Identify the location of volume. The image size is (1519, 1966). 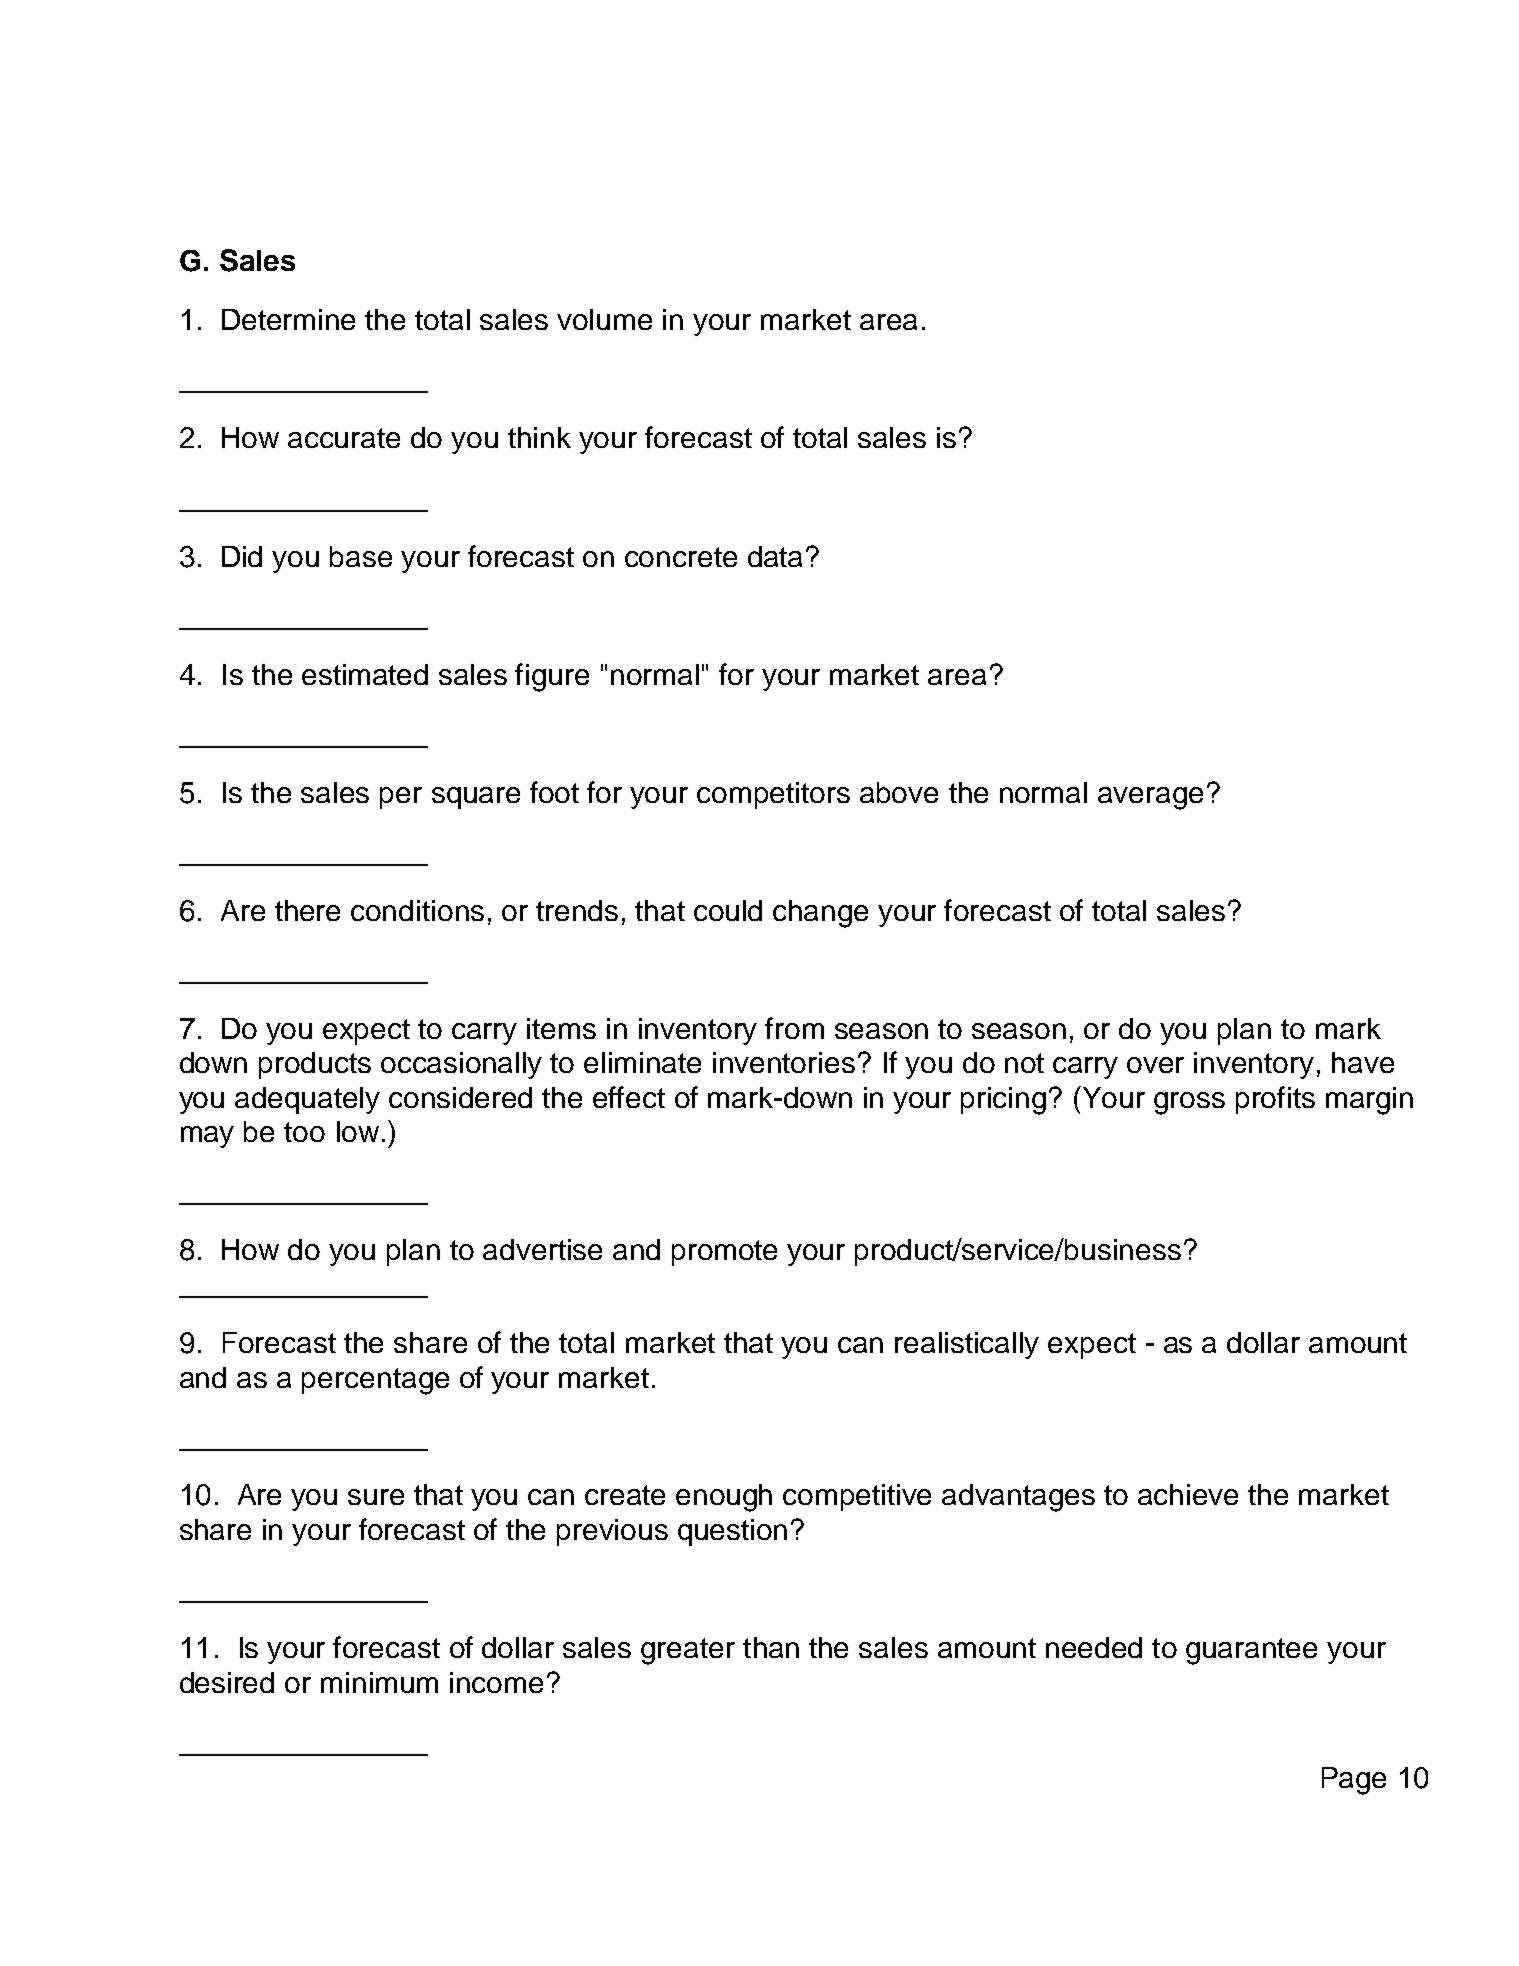
(604, 319).
